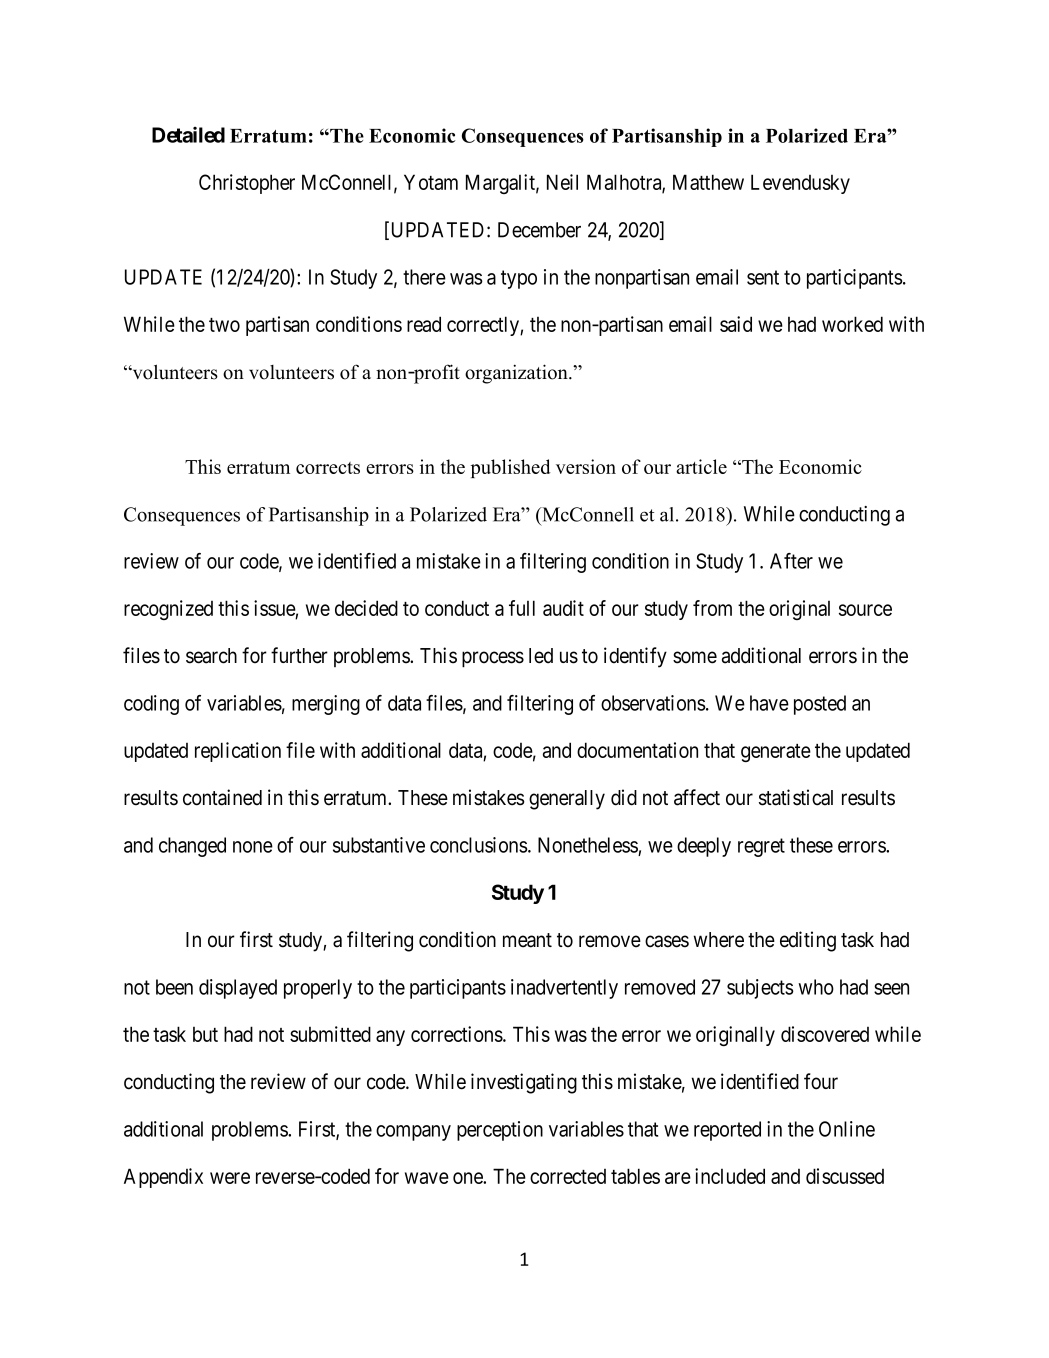 This image has height=1358, width=1049. Describe the element at coordinates (211, 656) in the image. I see `search` at that location.
